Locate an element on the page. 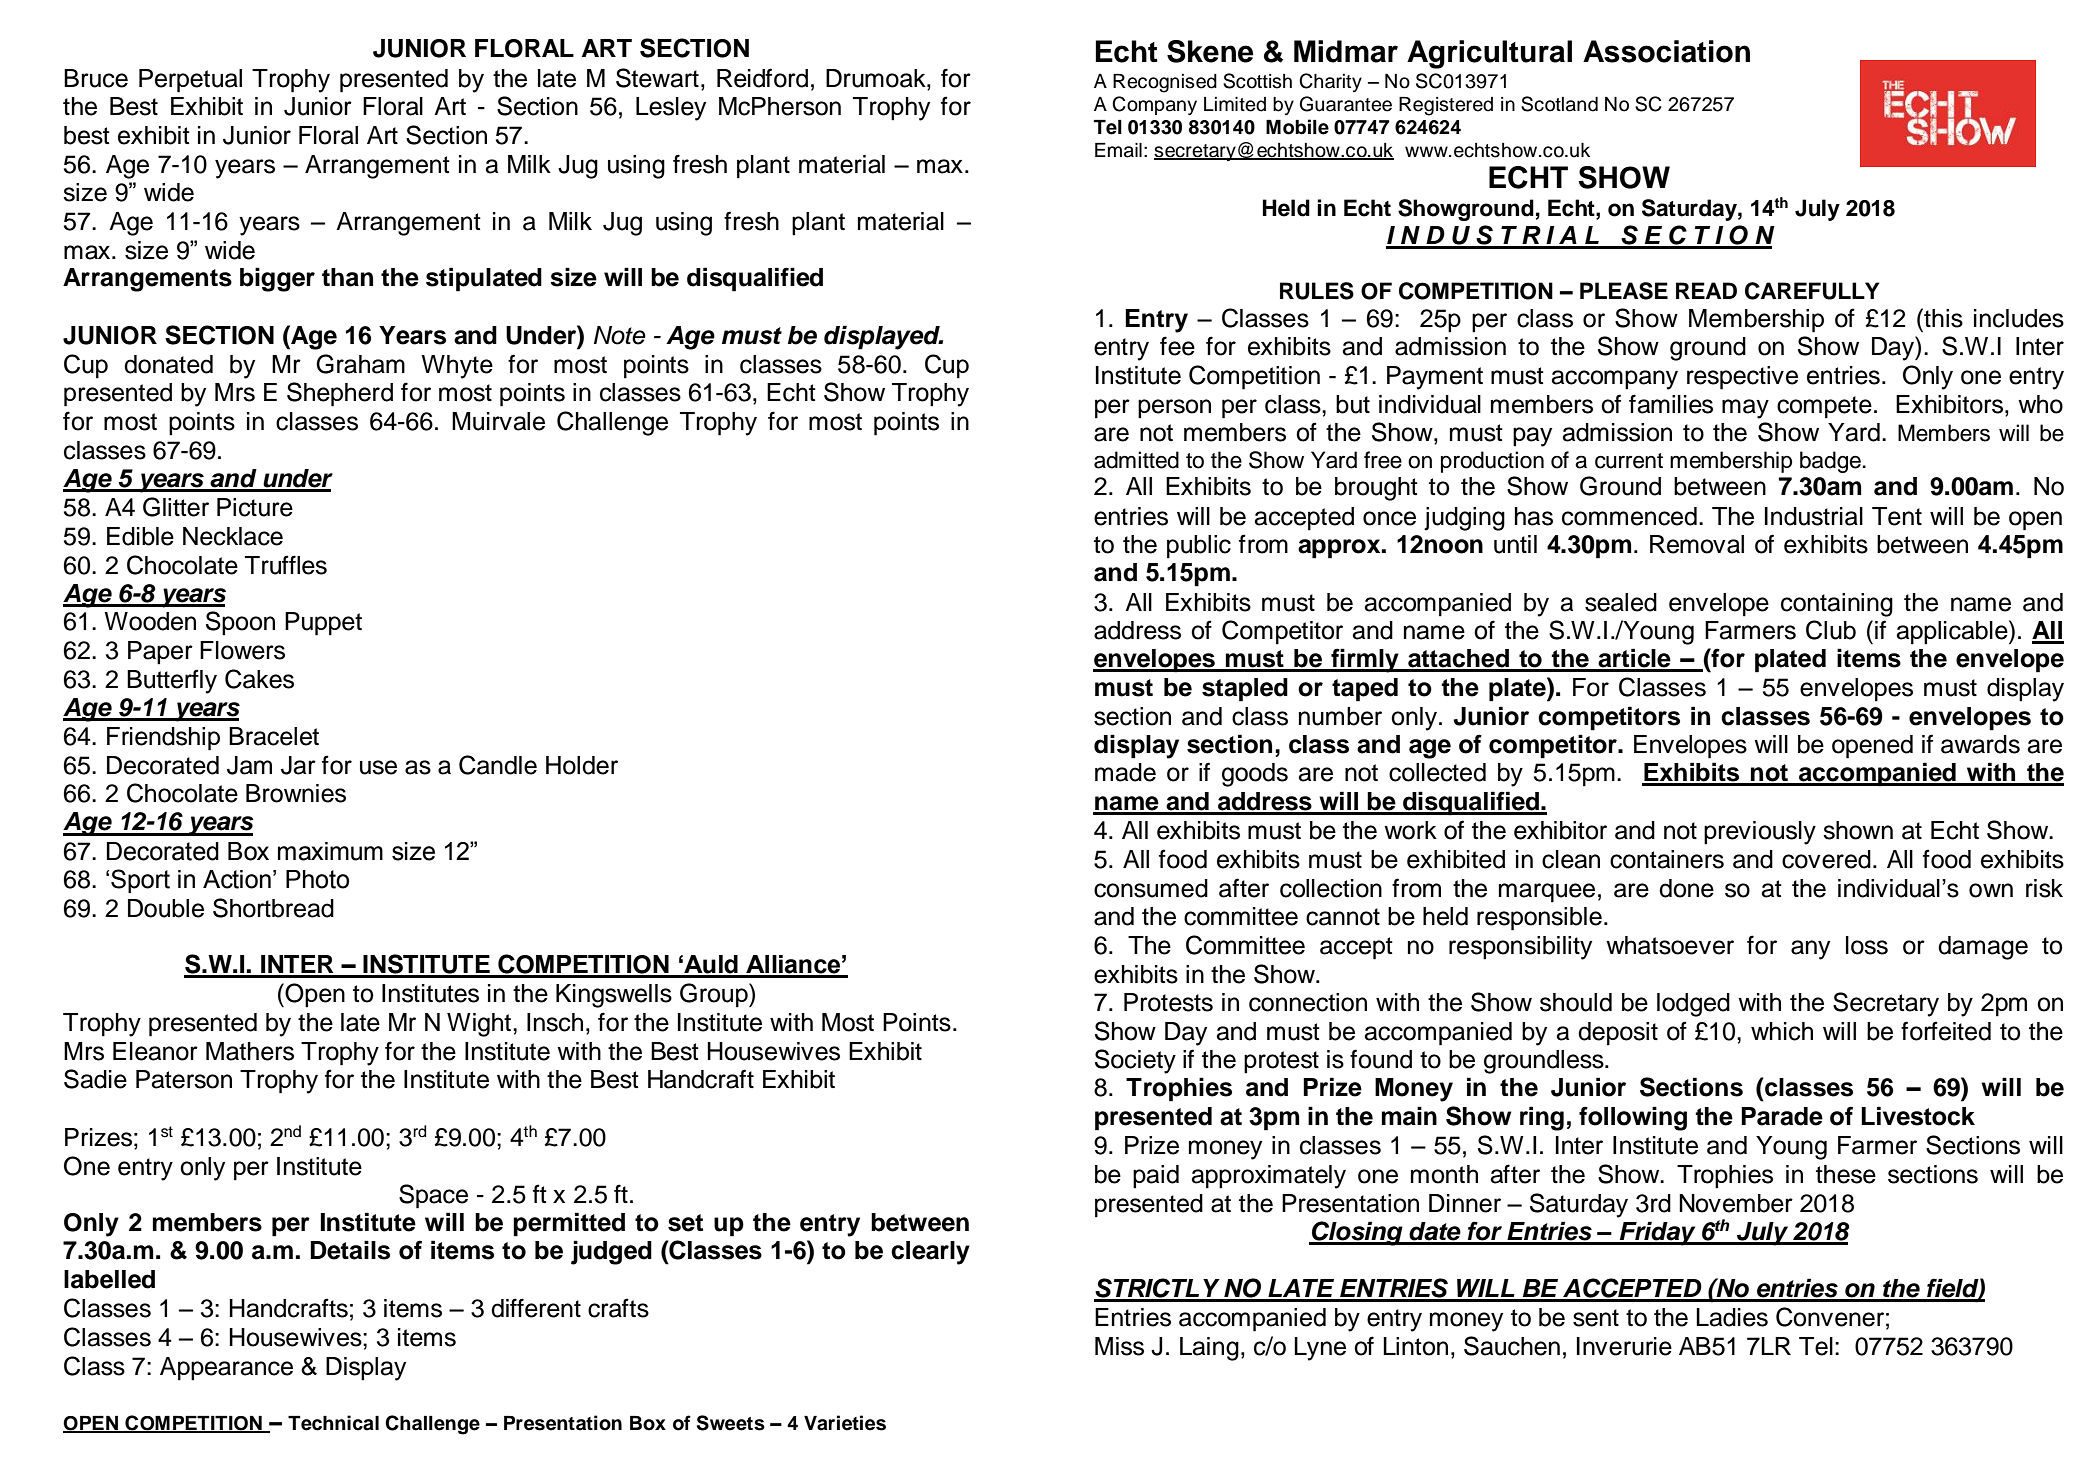  Appearance is located at coordinates (226, 1369).
